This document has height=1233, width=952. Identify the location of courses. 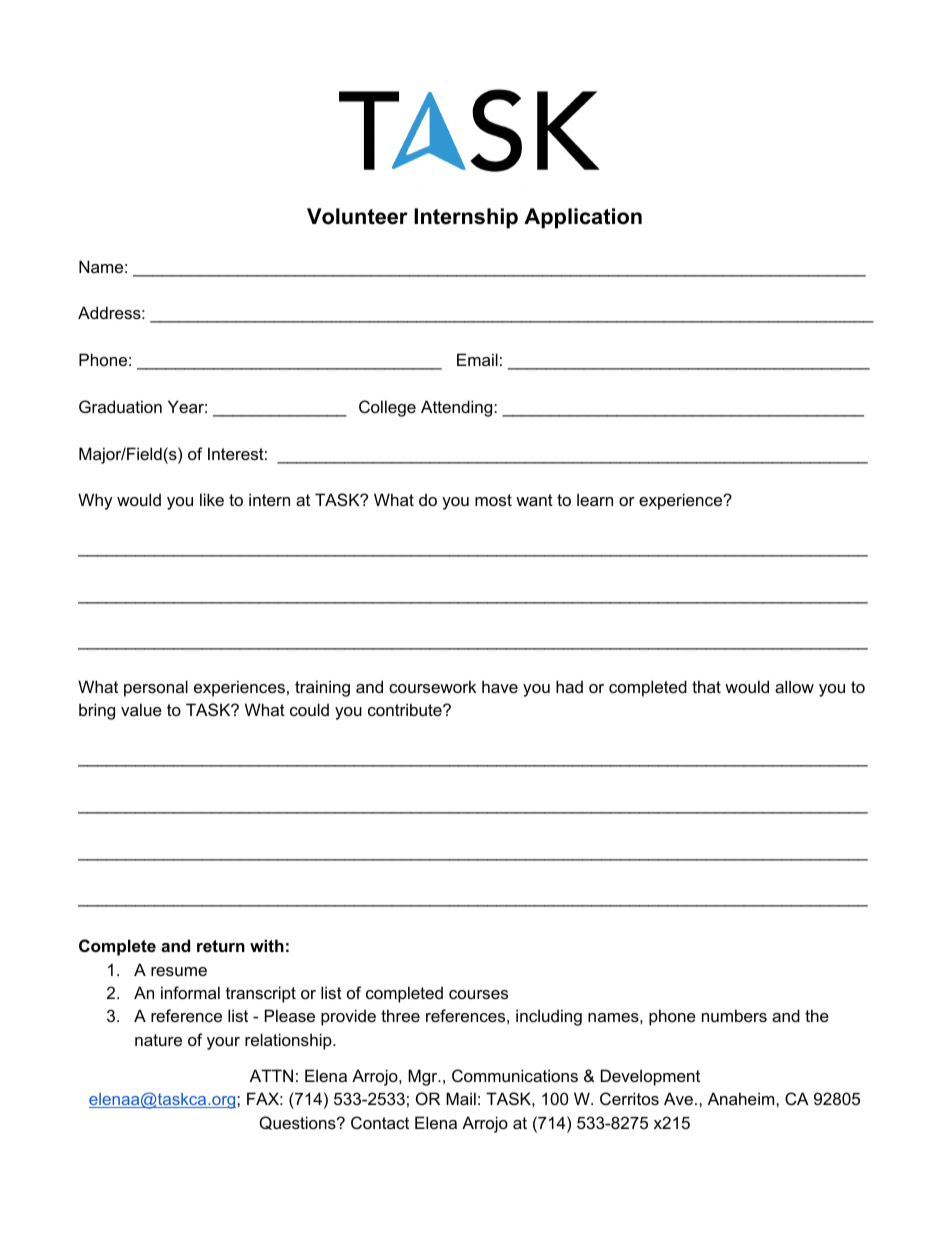
(478, 994).
